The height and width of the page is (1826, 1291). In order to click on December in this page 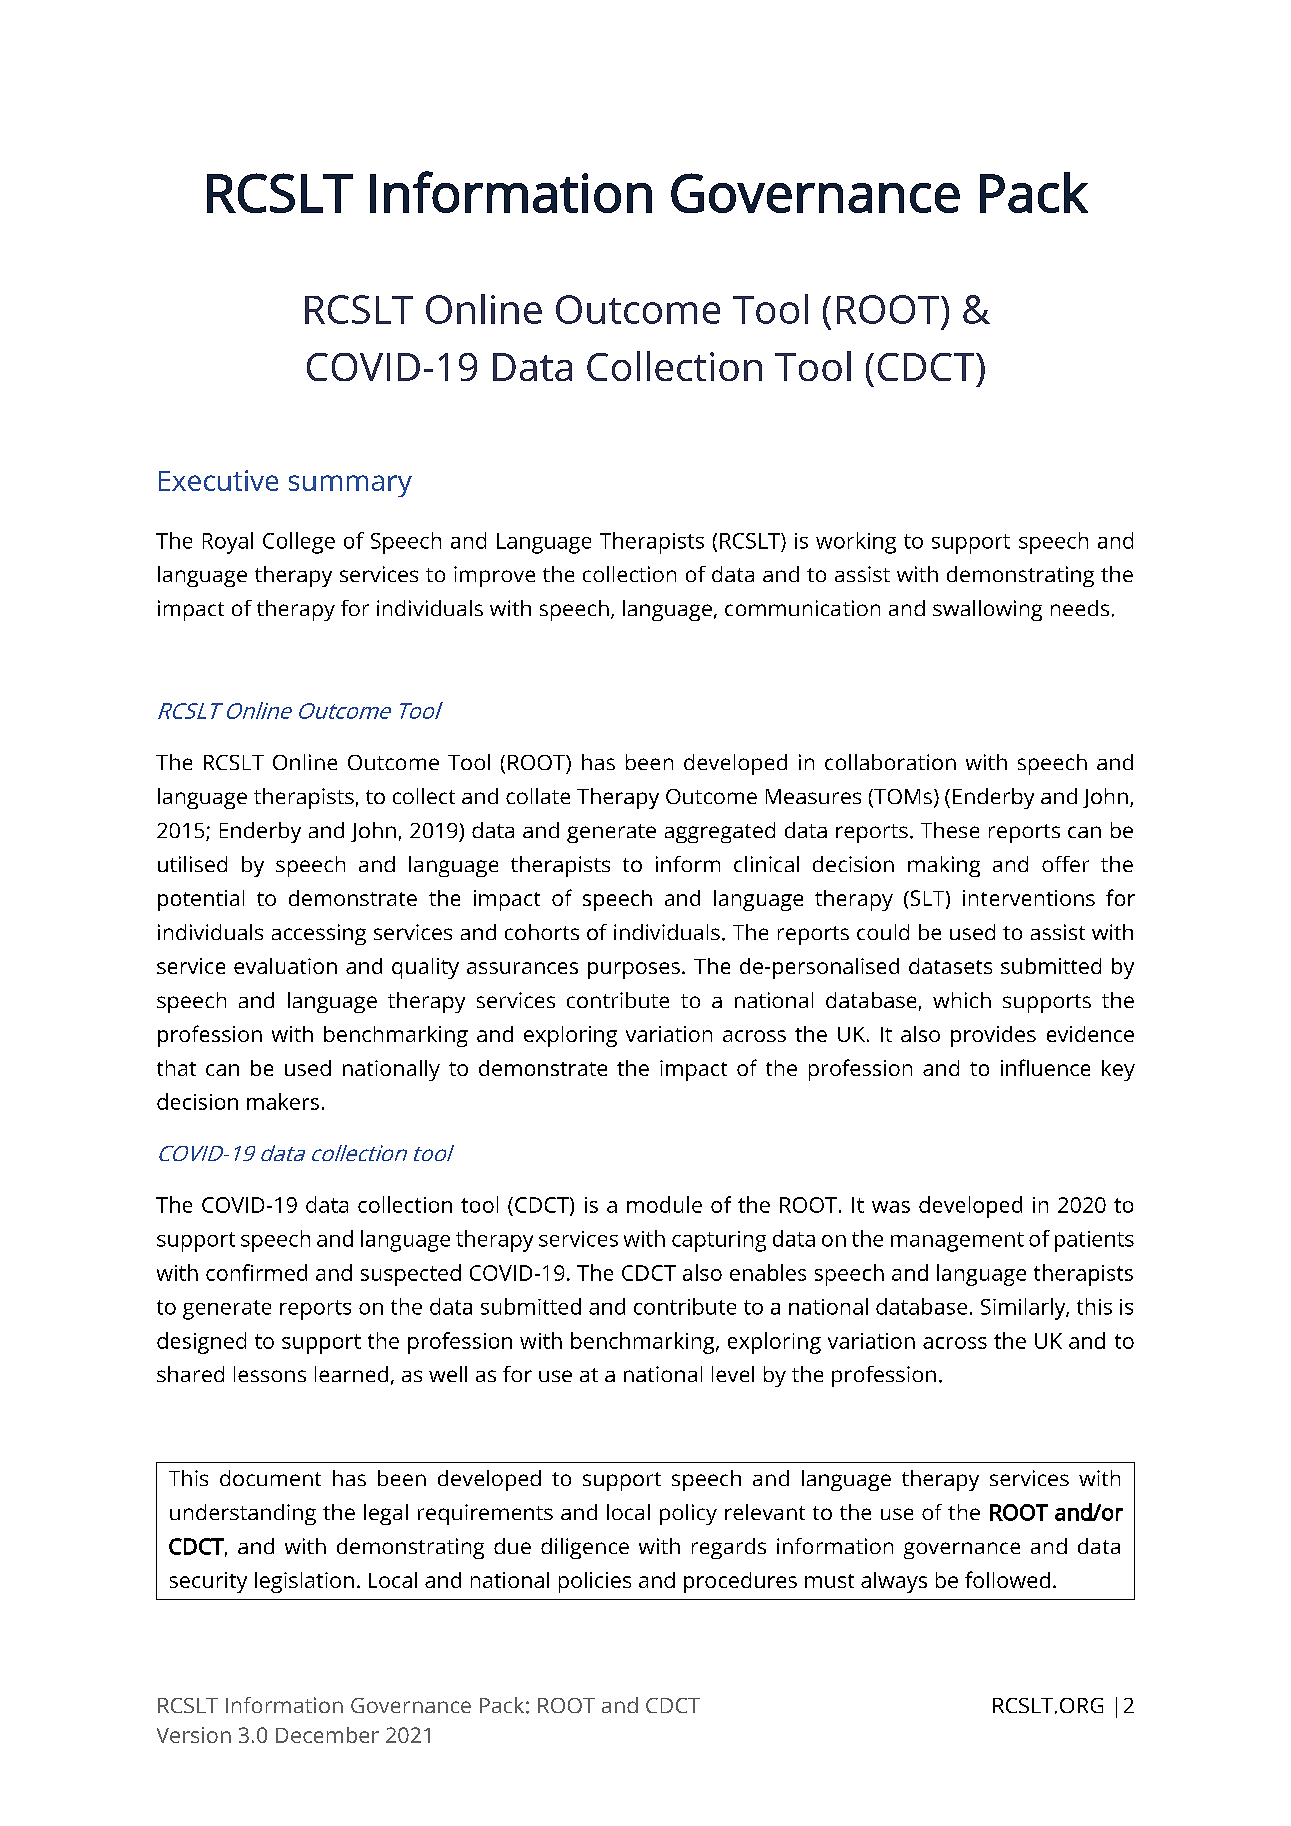, I will do `click(327, 1735)`.
